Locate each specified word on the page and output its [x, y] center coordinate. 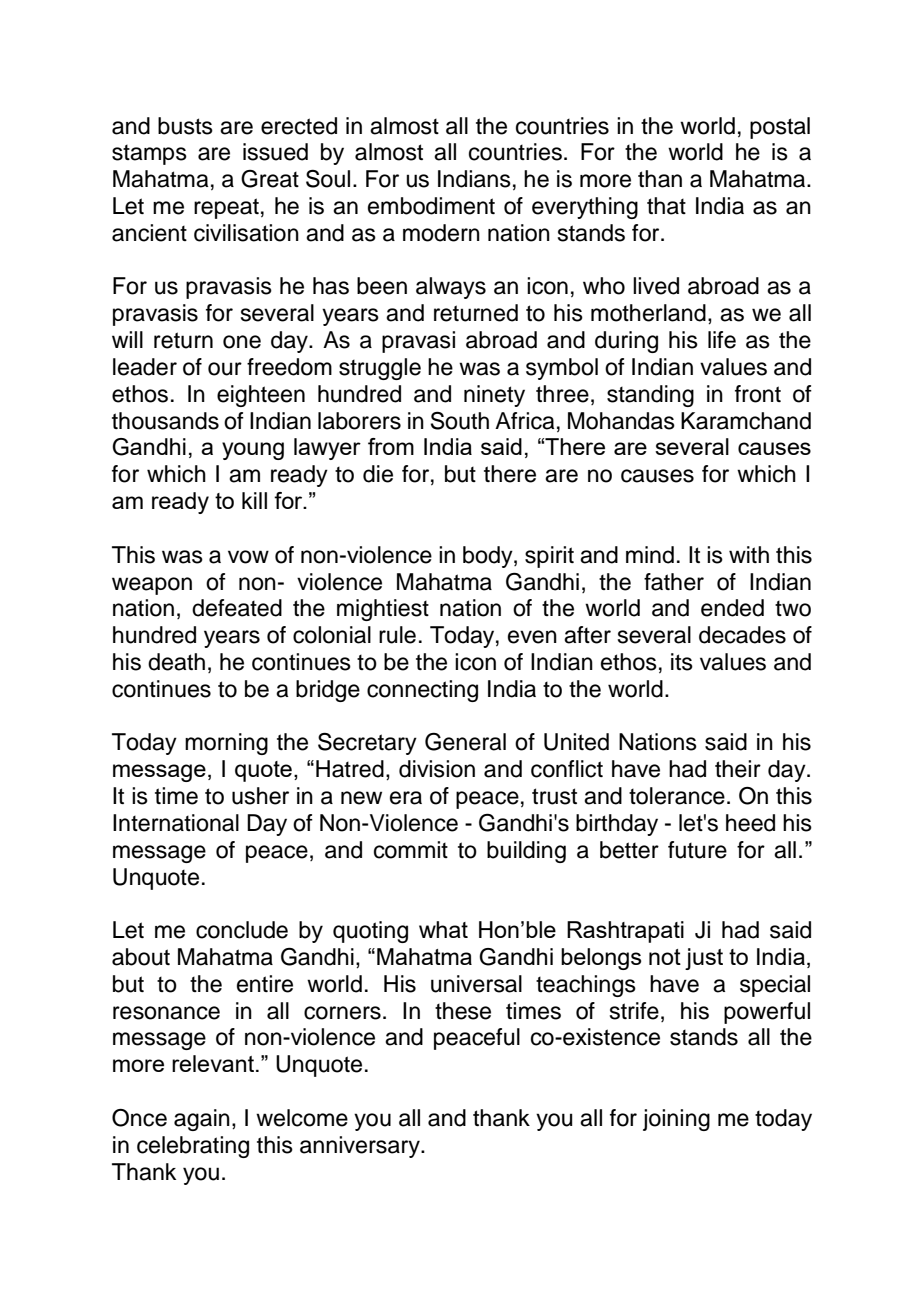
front [758, 394]
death [176, 662]
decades [742, 635]
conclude [242, 930]
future [697, 850]
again [202, 1120]
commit [411, 850]
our [225, 369]
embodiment [431, 206]
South [460, 421]
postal [780, 128]
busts [185, 126]
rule [397, 635]
